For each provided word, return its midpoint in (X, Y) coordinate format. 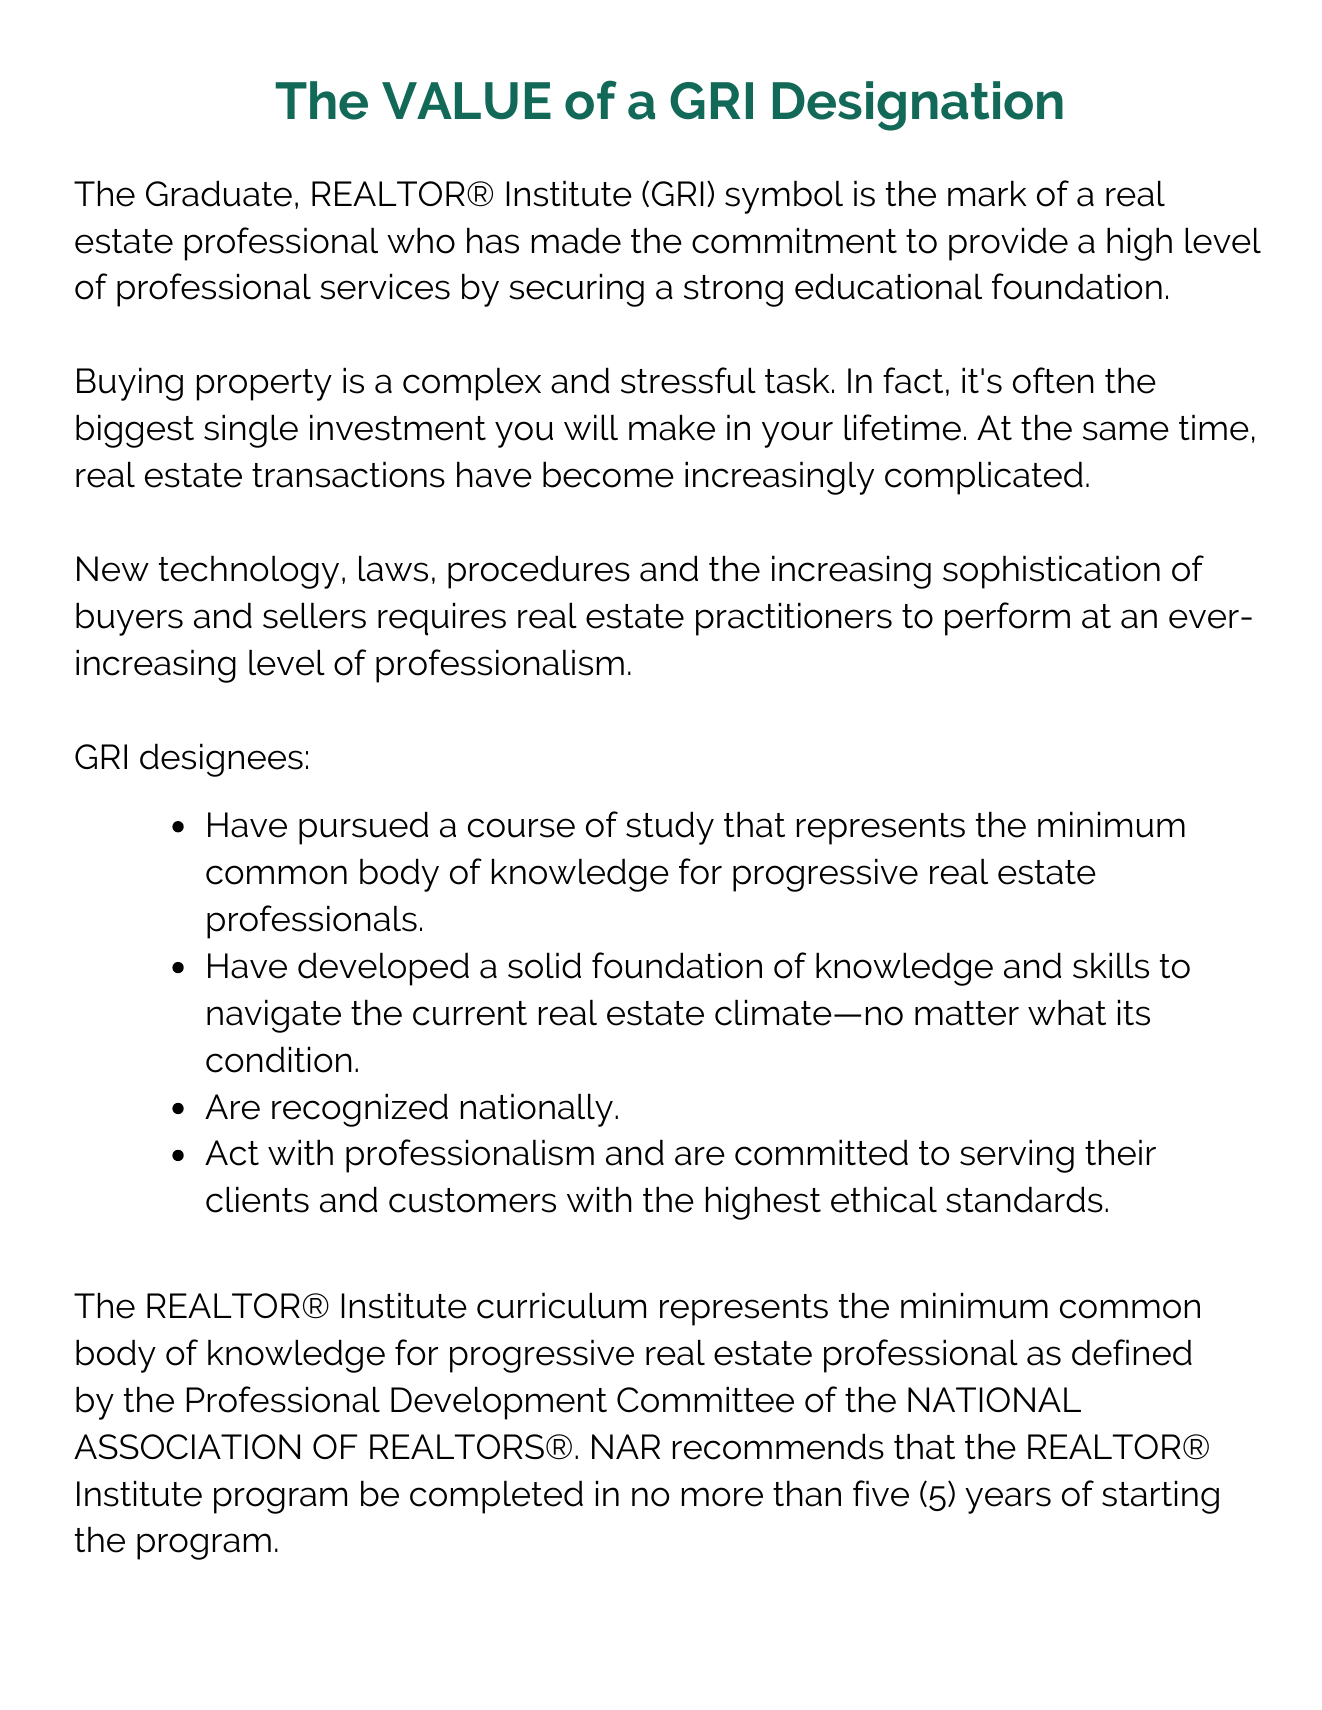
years (1008, 1500)
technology (249, 572)
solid (544, 965)
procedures (539, 572)
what (1067, 1012)
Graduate (219, 193)
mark (987, 193)
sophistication (1051, 572)
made (576, 240)
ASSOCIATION (187, 1446)
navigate (274, 1016)
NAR (626, 1446)
